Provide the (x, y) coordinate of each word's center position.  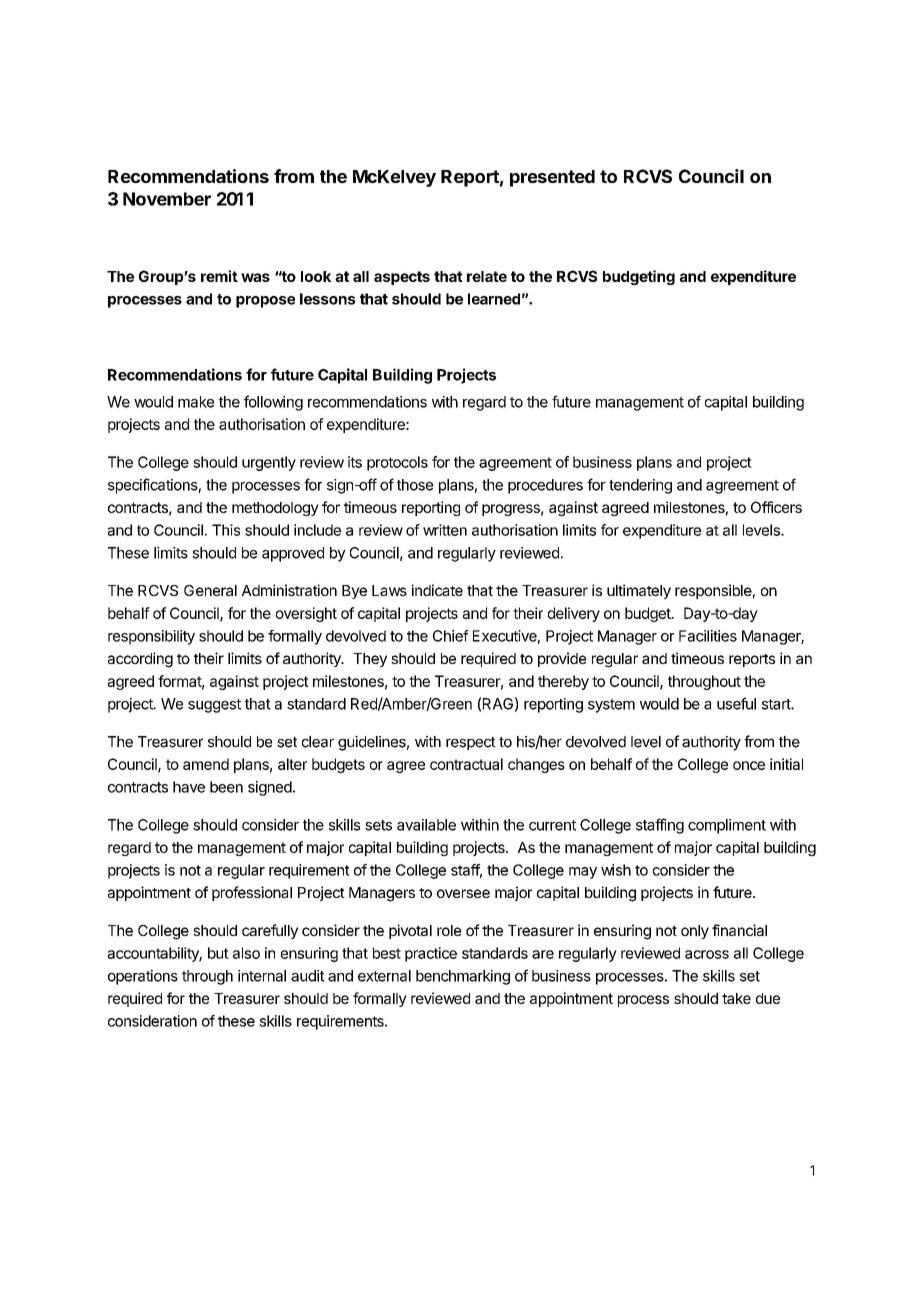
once (749, 765)
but (218, 953)
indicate (437, 590)
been (226, 787)
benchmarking (463, 977)
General (210, 590)
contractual (466, 764)
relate (487, 276)
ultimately (639, 591)
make (196, 402)
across (707, 954)
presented (552, 178)
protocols (397, 463)
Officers (776, 507)
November (167, 199)
